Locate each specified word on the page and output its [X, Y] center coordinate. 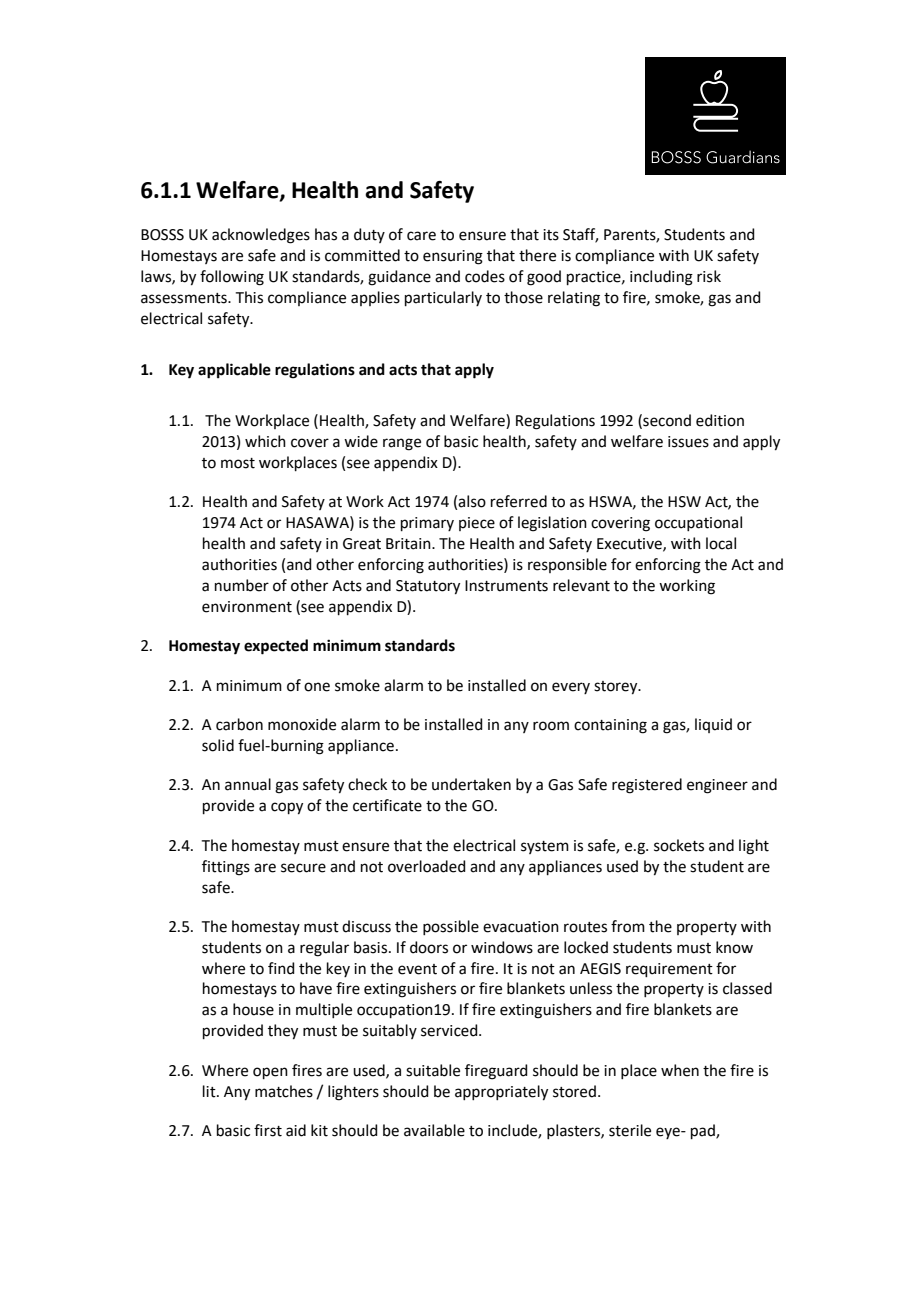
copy [287, 808]
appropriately [501, 1093]
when [680, 1070]
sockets [679, 845]
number [242, 585]
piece [477, 524]
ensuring [453, 257]
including [661, 278]
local [721, 543]
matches [284, 1091]
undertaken [471, 784]
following [232, 278]
